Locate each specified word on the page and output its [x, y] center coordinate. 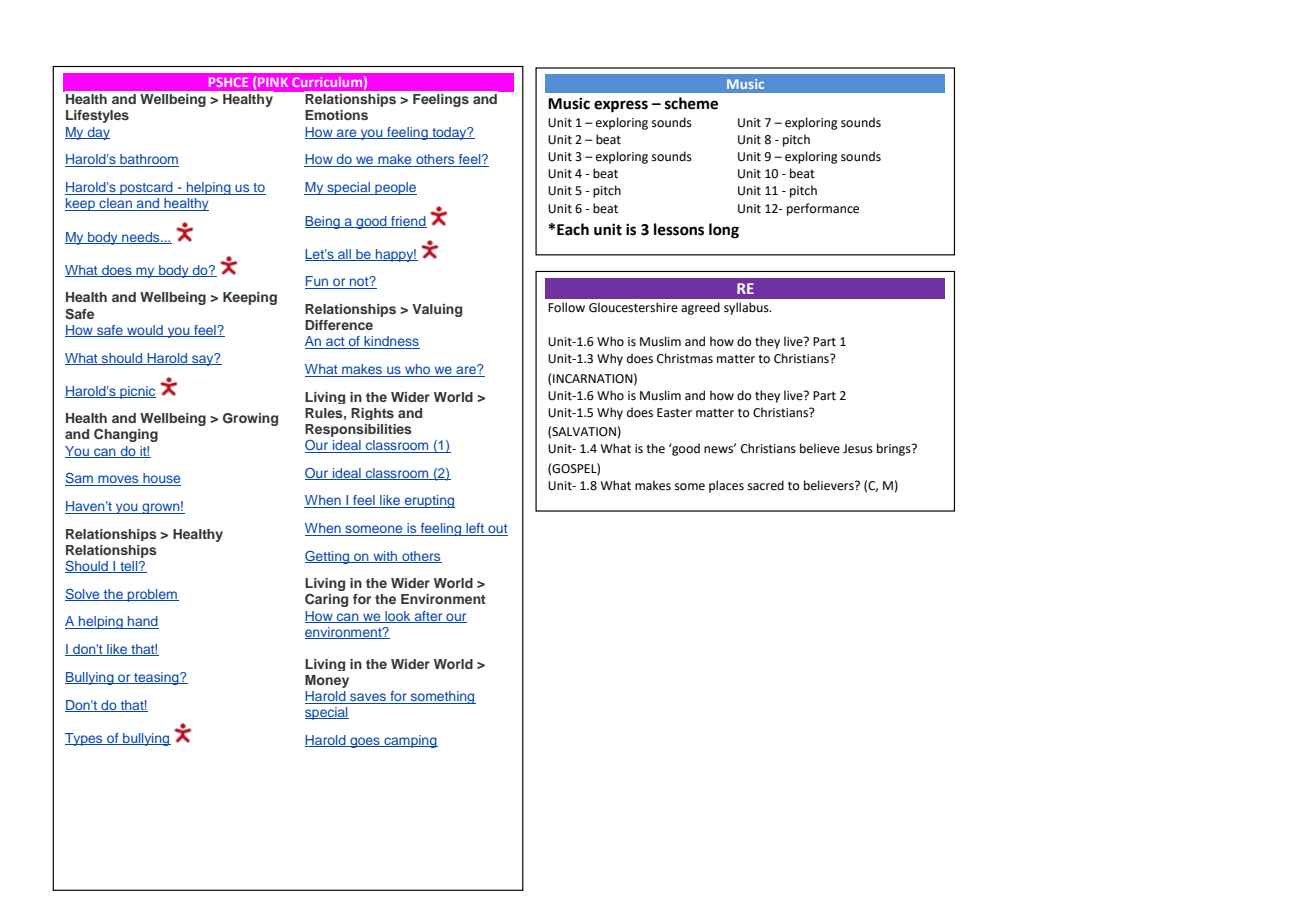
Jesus [858, 449]
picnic [137, 392]
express [621, 106]
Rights [372, 414]
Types [85, 739]
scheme [691, 103]
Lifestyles [97, 116]
